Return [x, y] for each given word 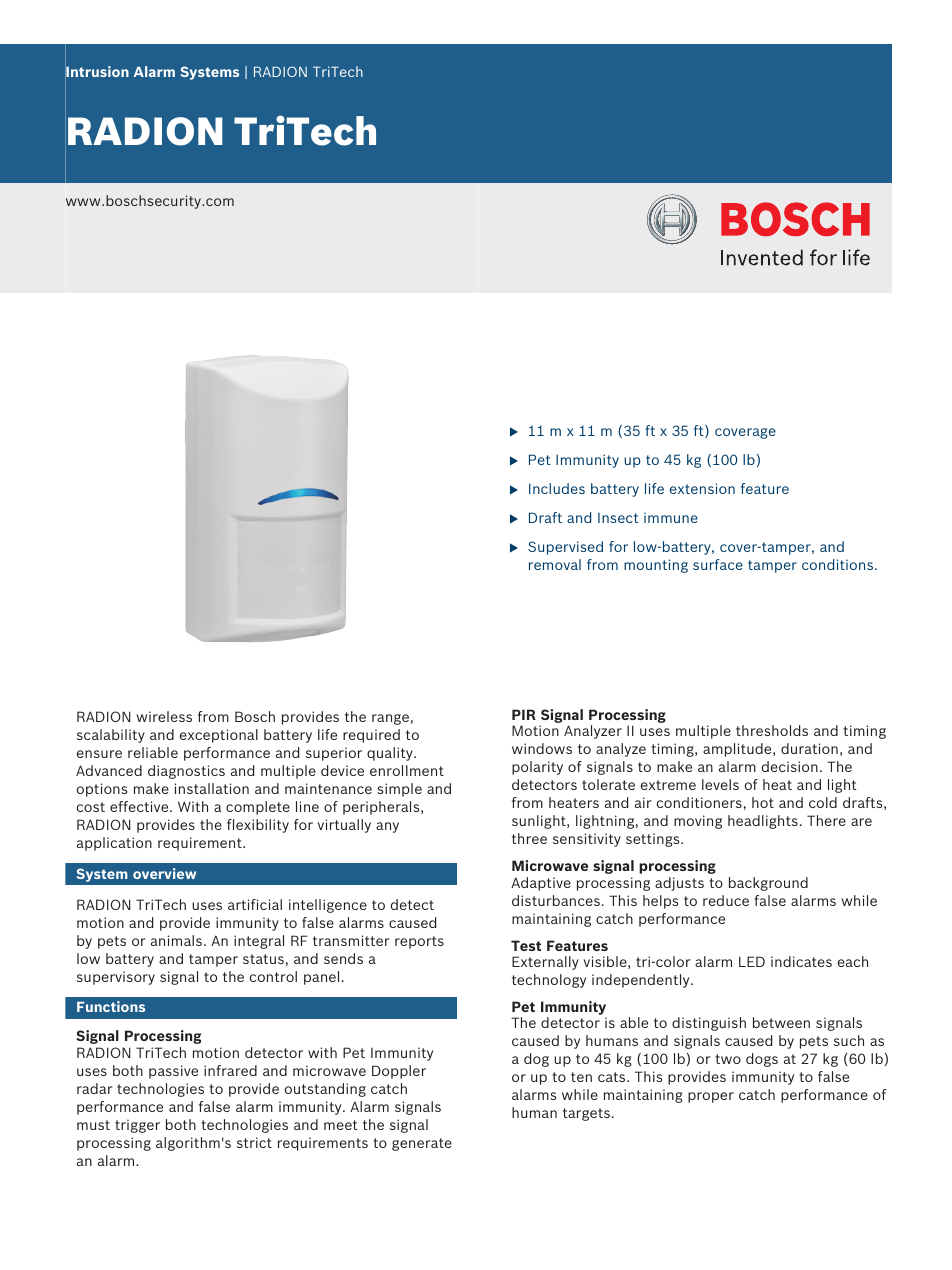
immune [671, 517]
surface [718, 564]
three [529, 838]
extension [702, 488]
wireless [164, 716]
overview [164, 873]
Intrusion [97, 72]
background [768, 884]
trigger [137, 1126]
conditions [839, 564]
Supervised [565, 548]
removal [555, 564]
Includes [557, 488]
